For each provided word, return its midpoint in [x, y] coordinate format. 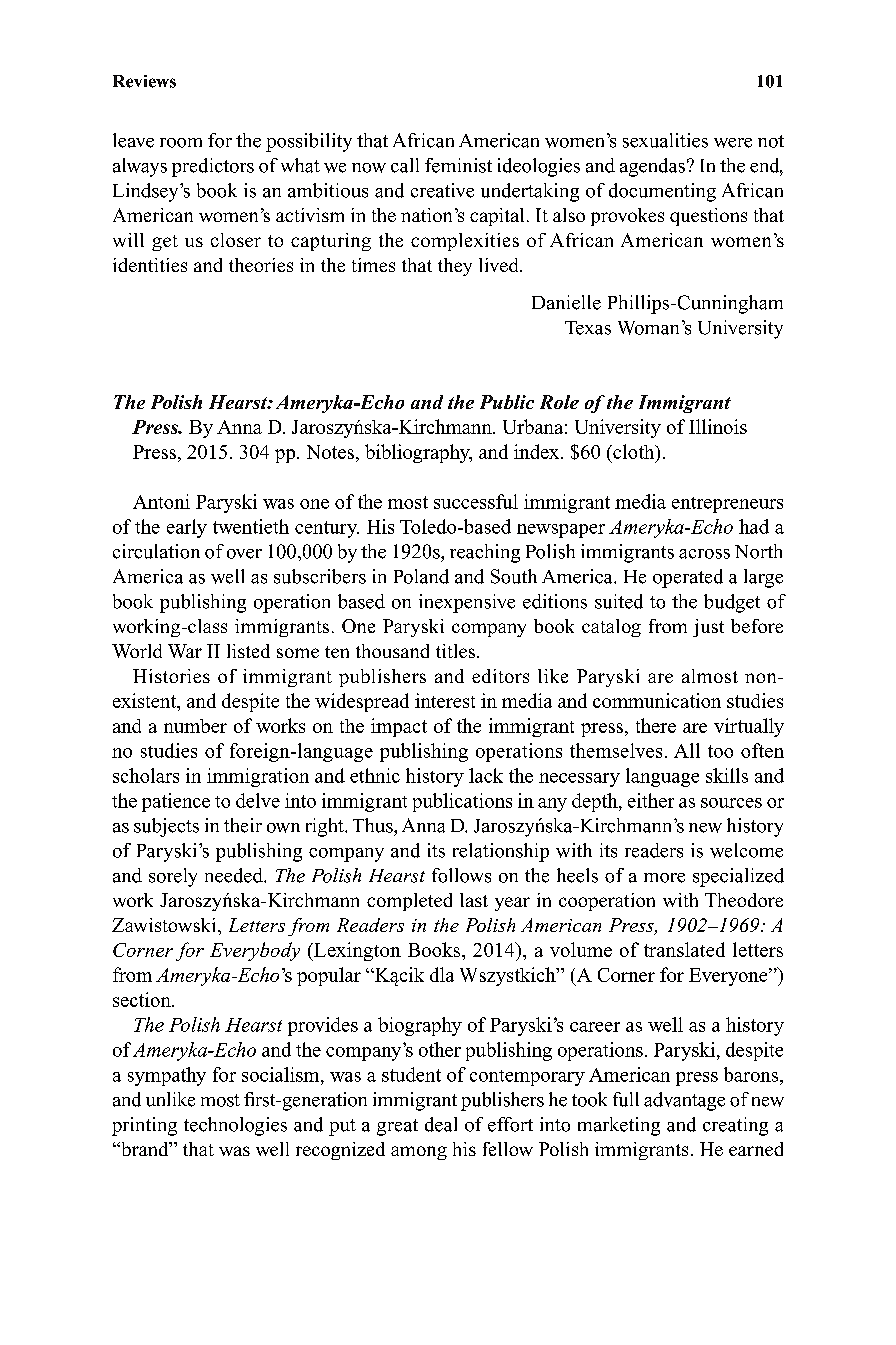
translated [684, 949]
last [474, 900]
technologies [235, 1126]
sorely [173, 877]
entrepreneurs [727, 505]
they [455, 267]
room [181, 143]
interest [445, 700]
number [195, 726]
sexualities [665, 140]
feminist [458, 165]
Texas [588, 328]
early [187, 528]
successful [476, 501]
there [656, 725]
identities [150, 265]
